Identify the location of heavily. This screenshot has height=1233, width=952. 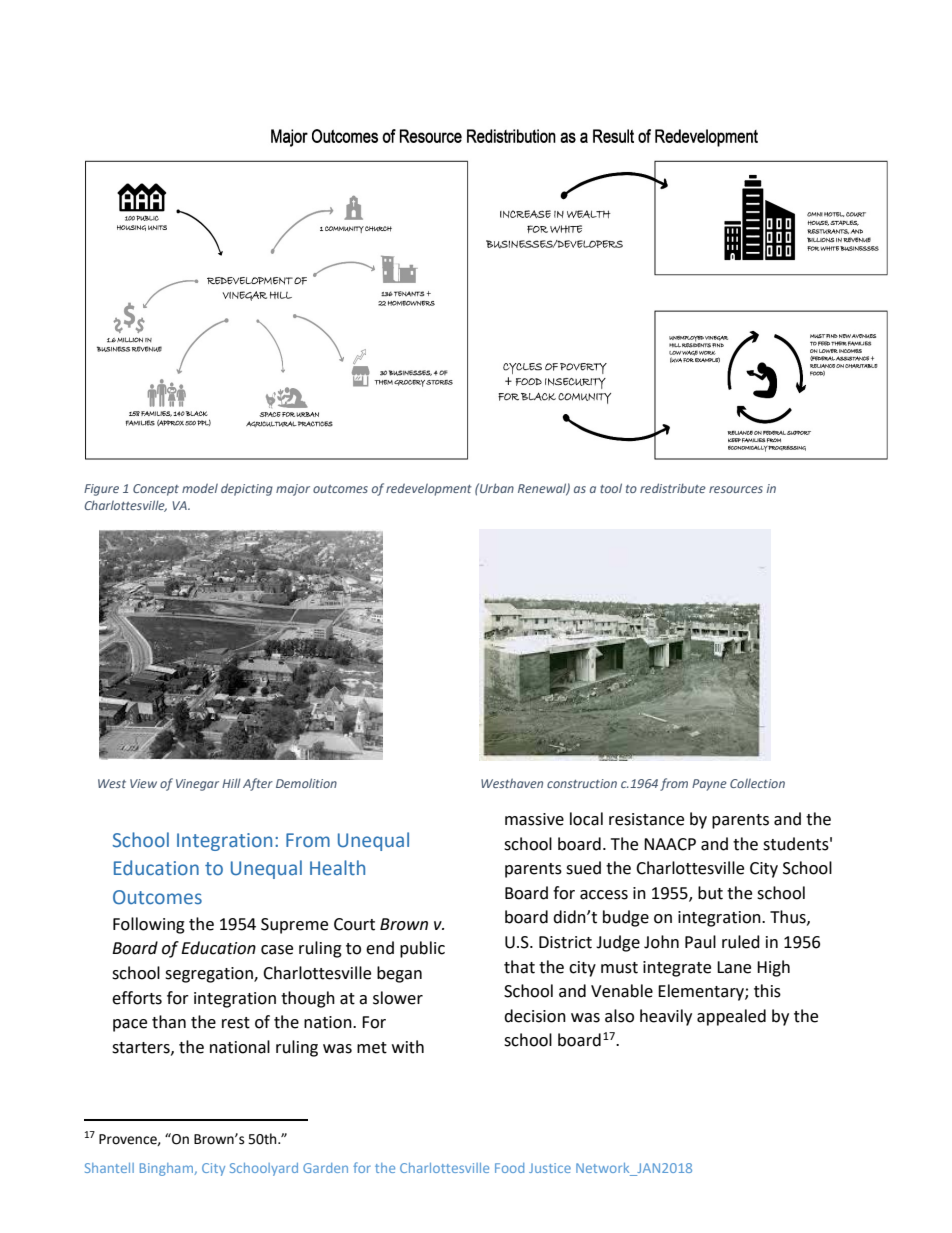
(666, 1017).
